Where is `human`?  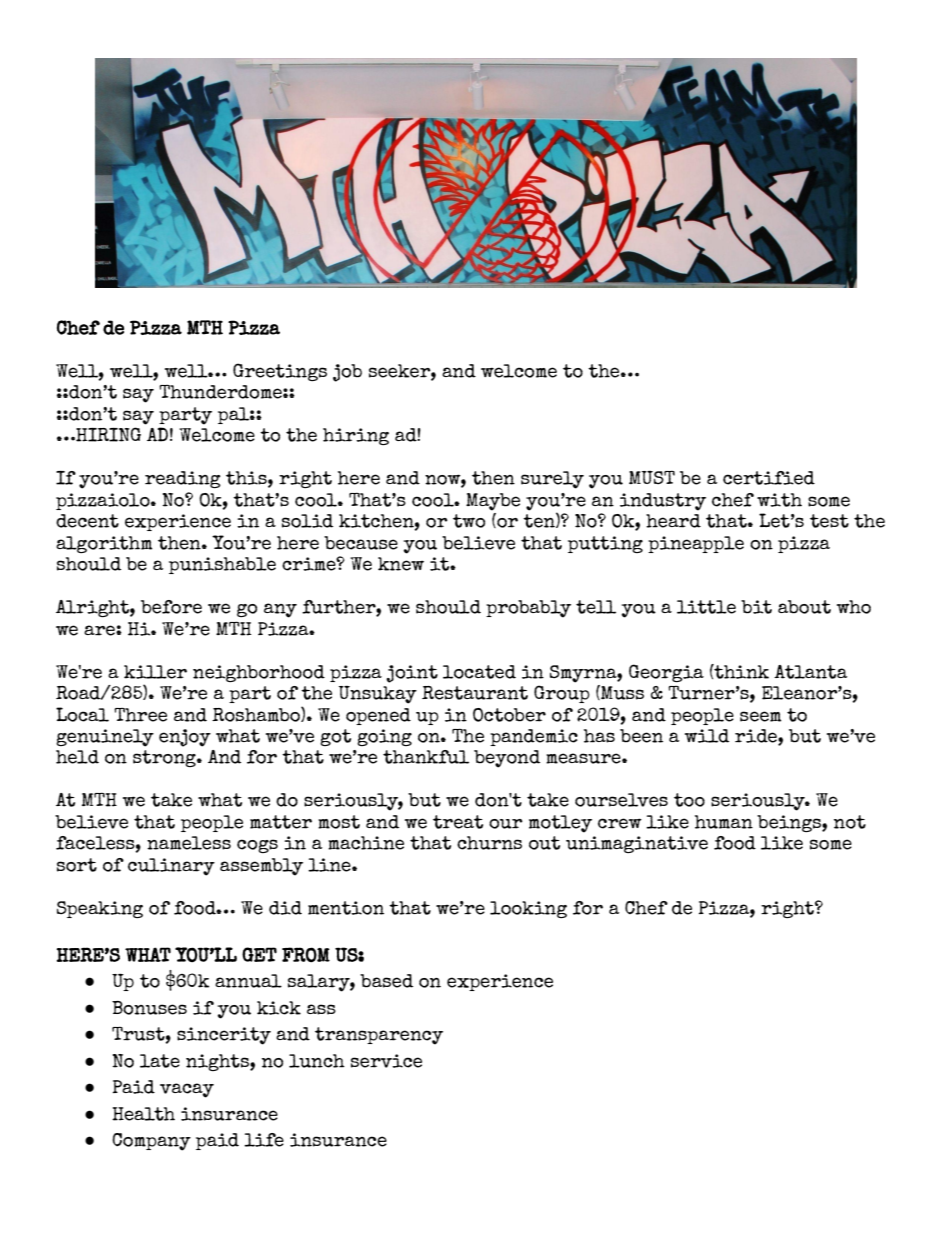 human is located at coordinates (724, 822).
